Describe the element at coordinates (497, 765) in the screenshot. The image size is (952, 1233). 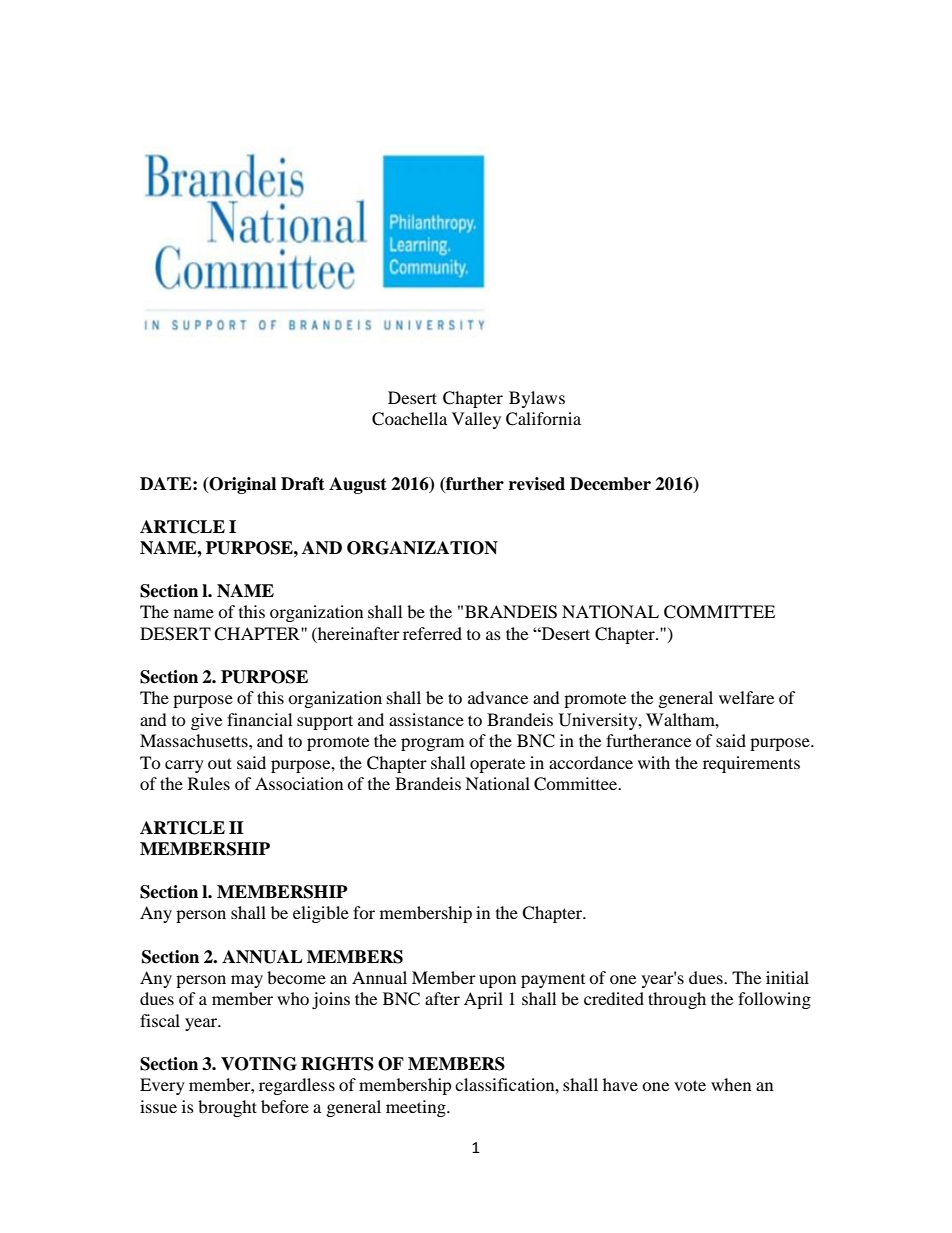
I see `operate` at that location.
